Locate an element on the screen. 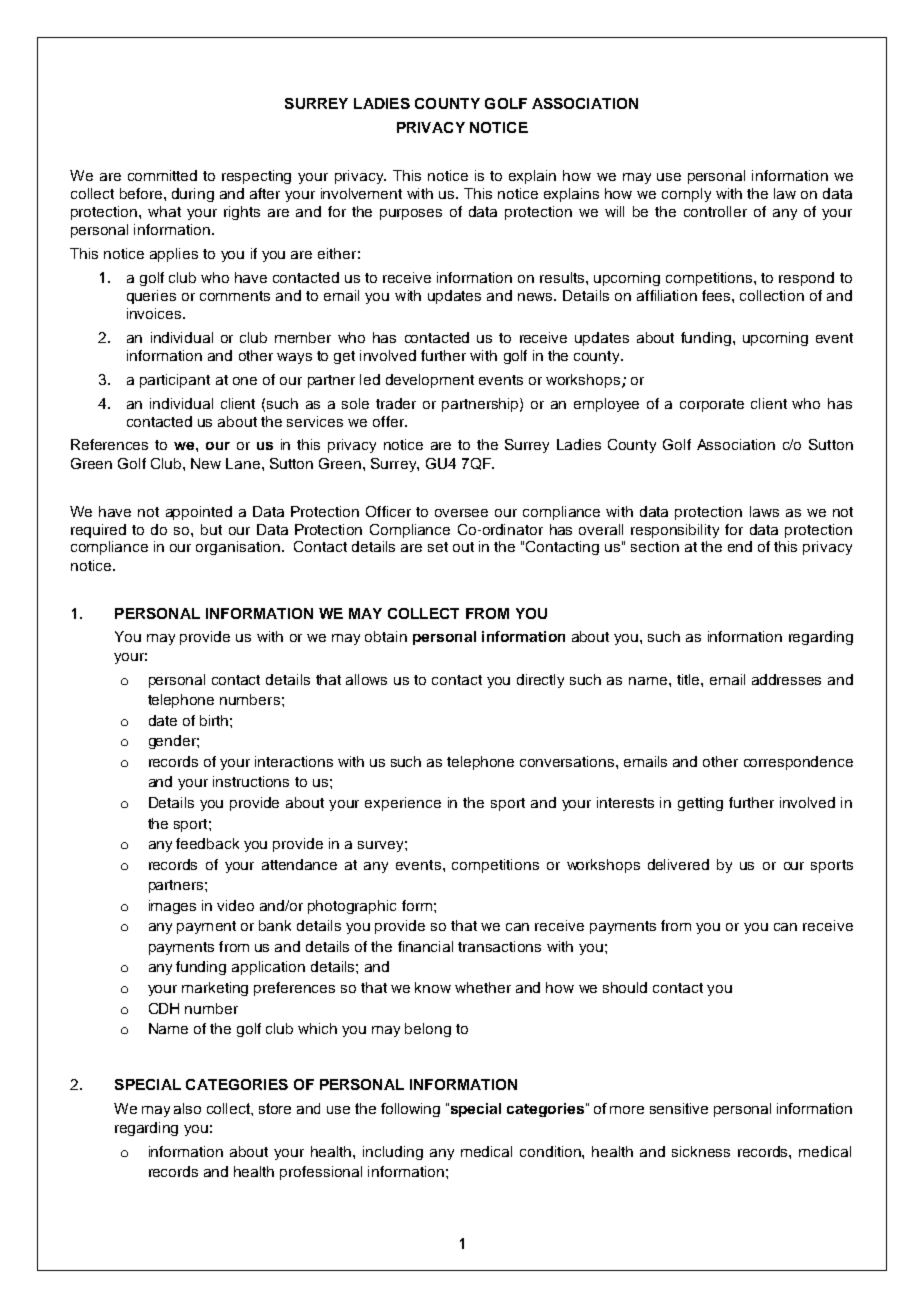 This screenshot has width=924, height=1308. sickness is located at coordinates (701, 1151).
